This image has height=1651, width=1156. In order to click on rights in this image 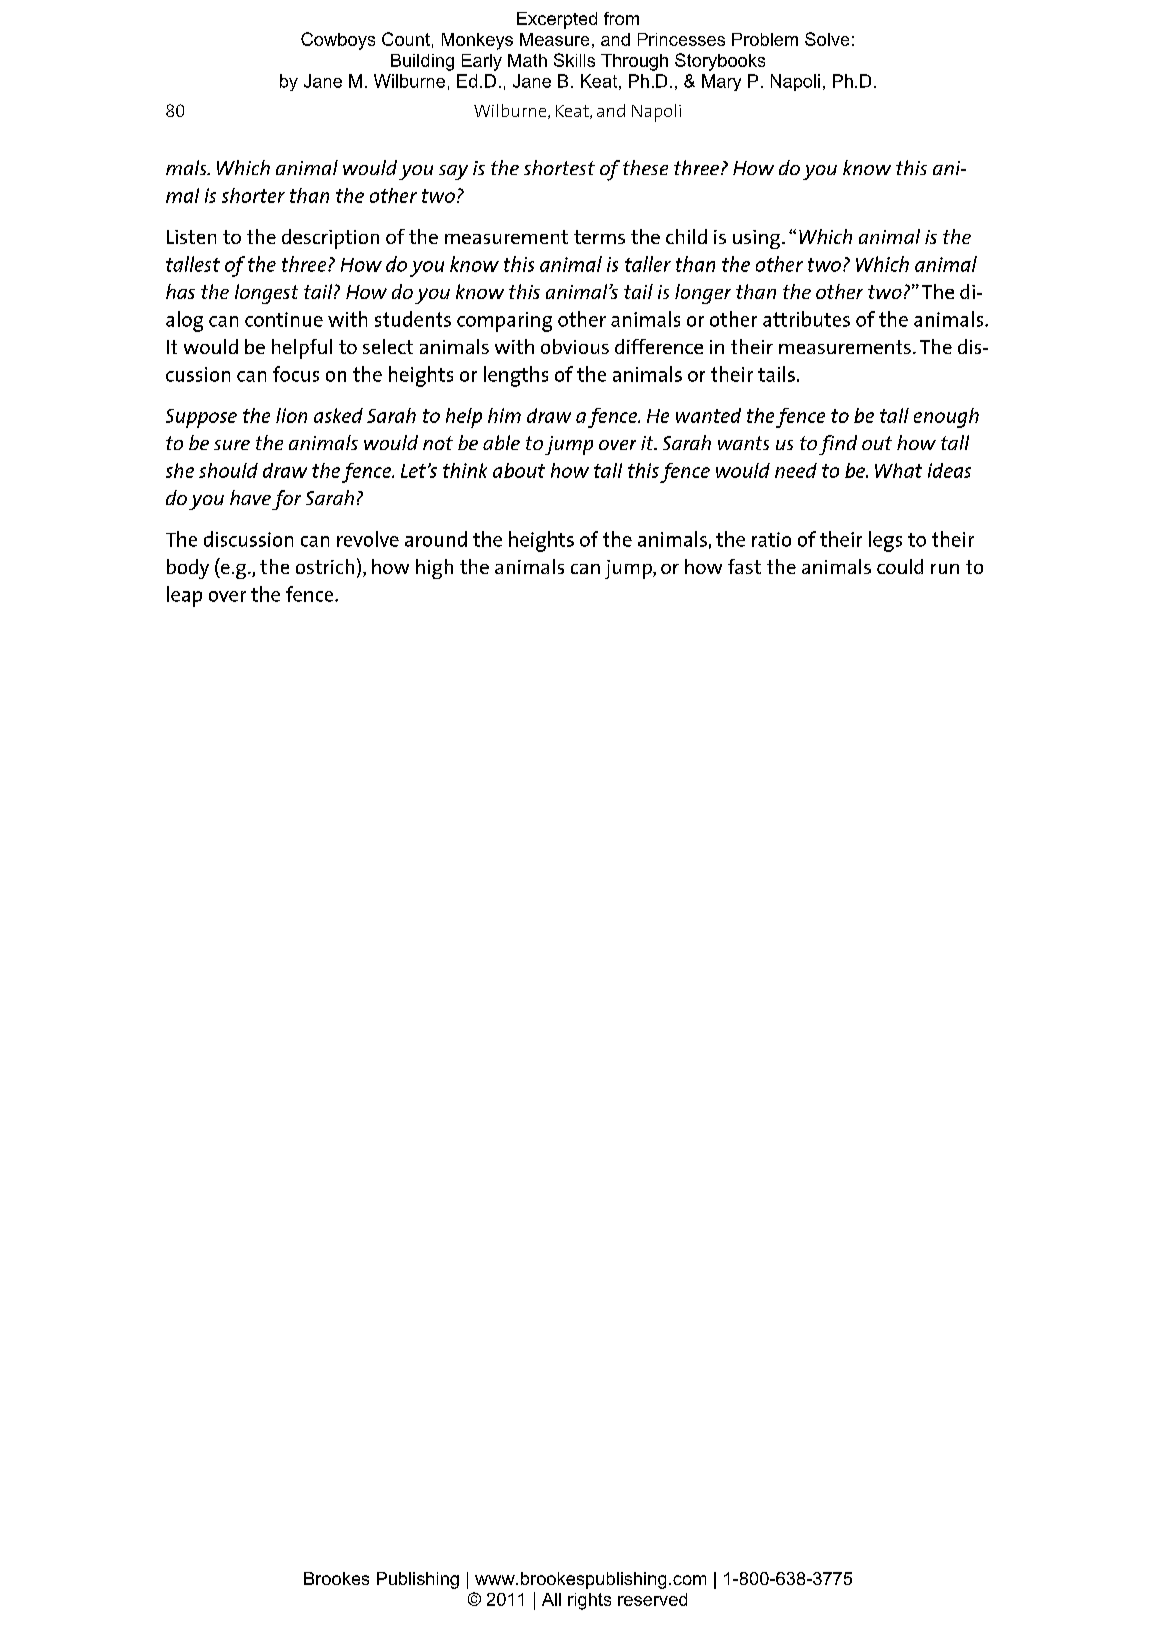, I will do `click(589, 1601)`.
